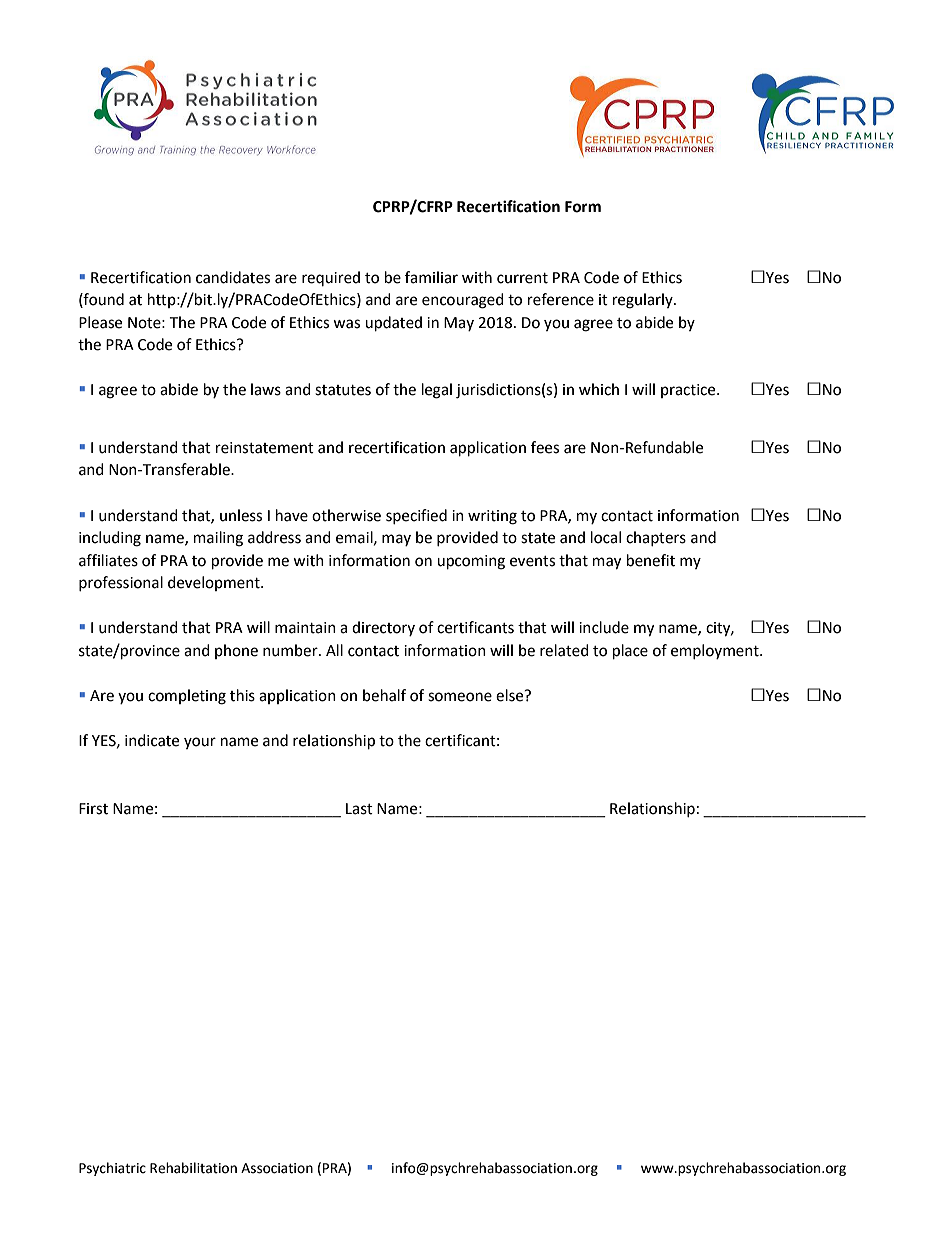  I want to click on Rehabilitation, so click(193, 1168).
